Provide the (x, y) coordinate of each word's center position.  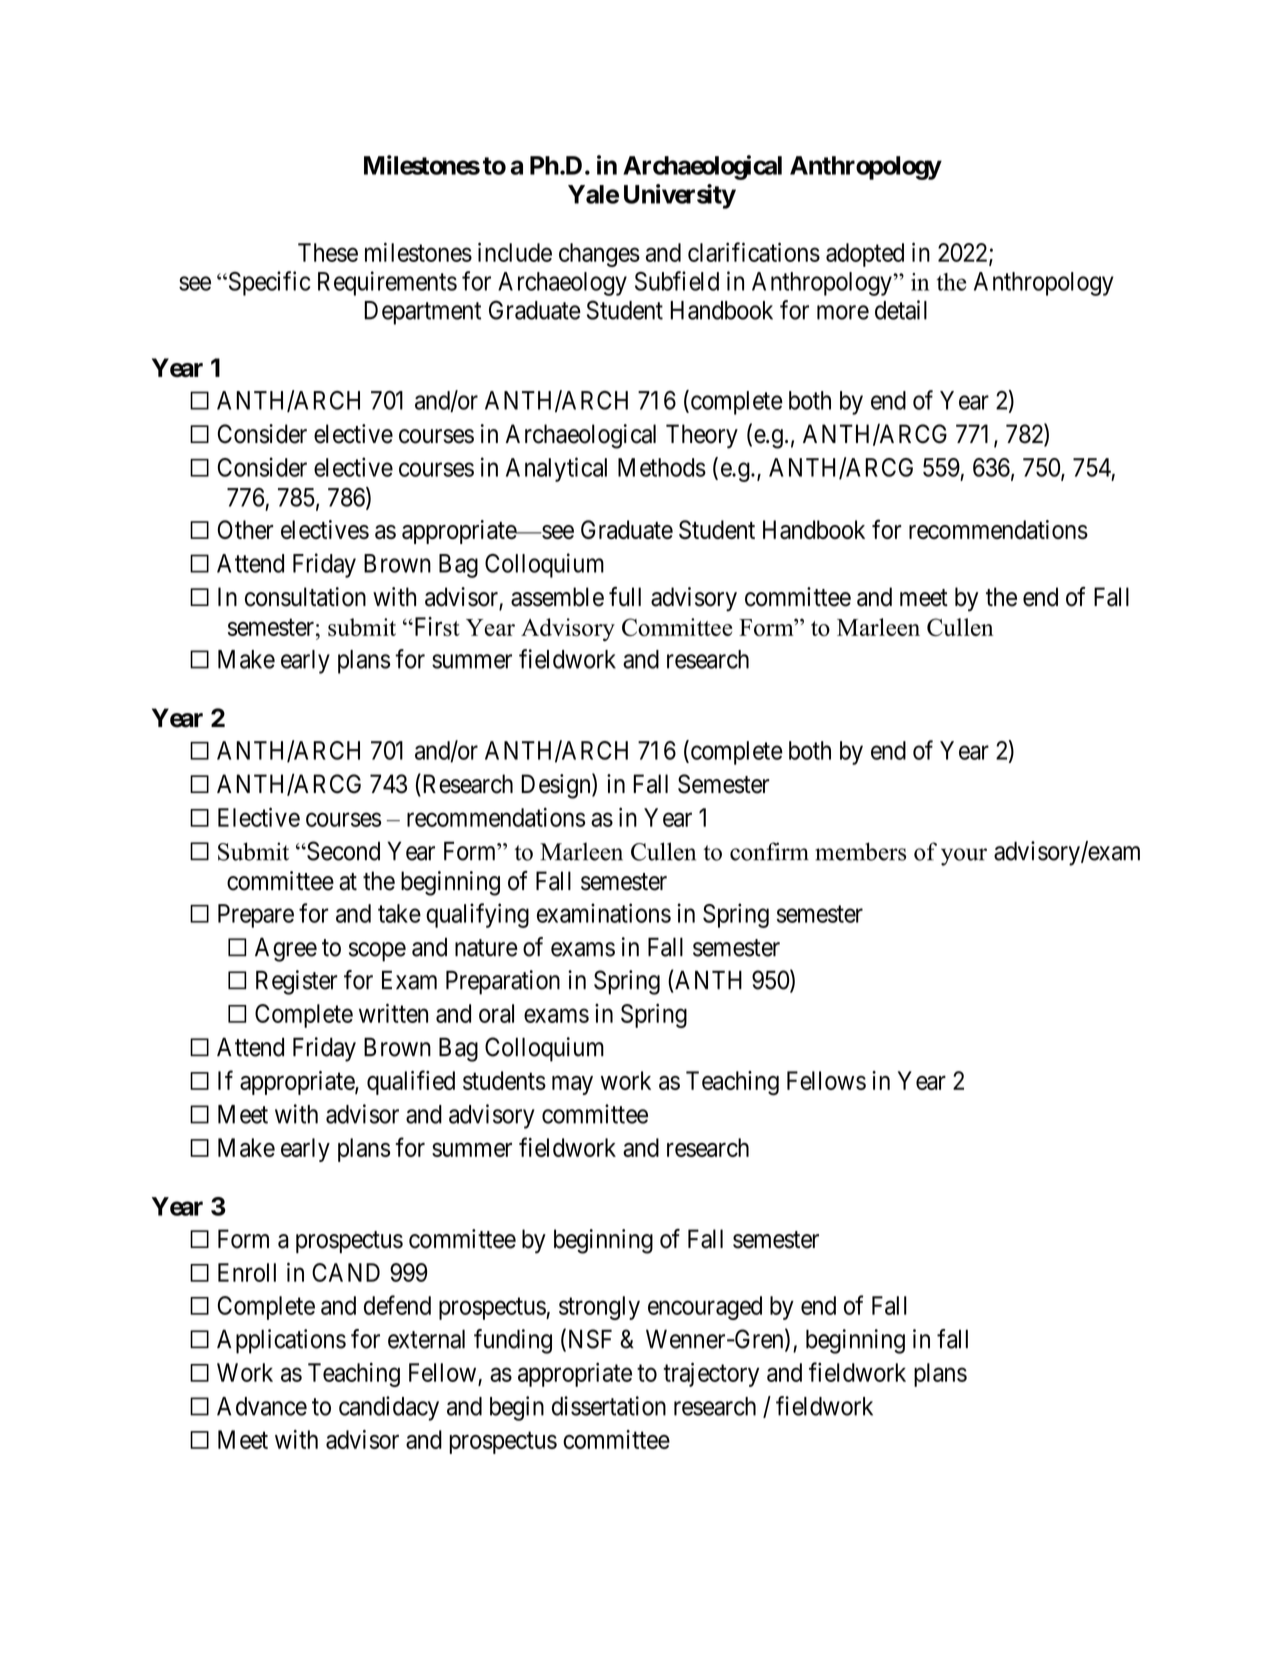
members (860, 851)
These (328, 252)
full (625, 596)
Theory (702, 436)
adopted (865, 255)
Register (297, 982)
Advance (262, 1406)
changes (599, 255)
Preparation (503, 982)
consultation (305, 597)
